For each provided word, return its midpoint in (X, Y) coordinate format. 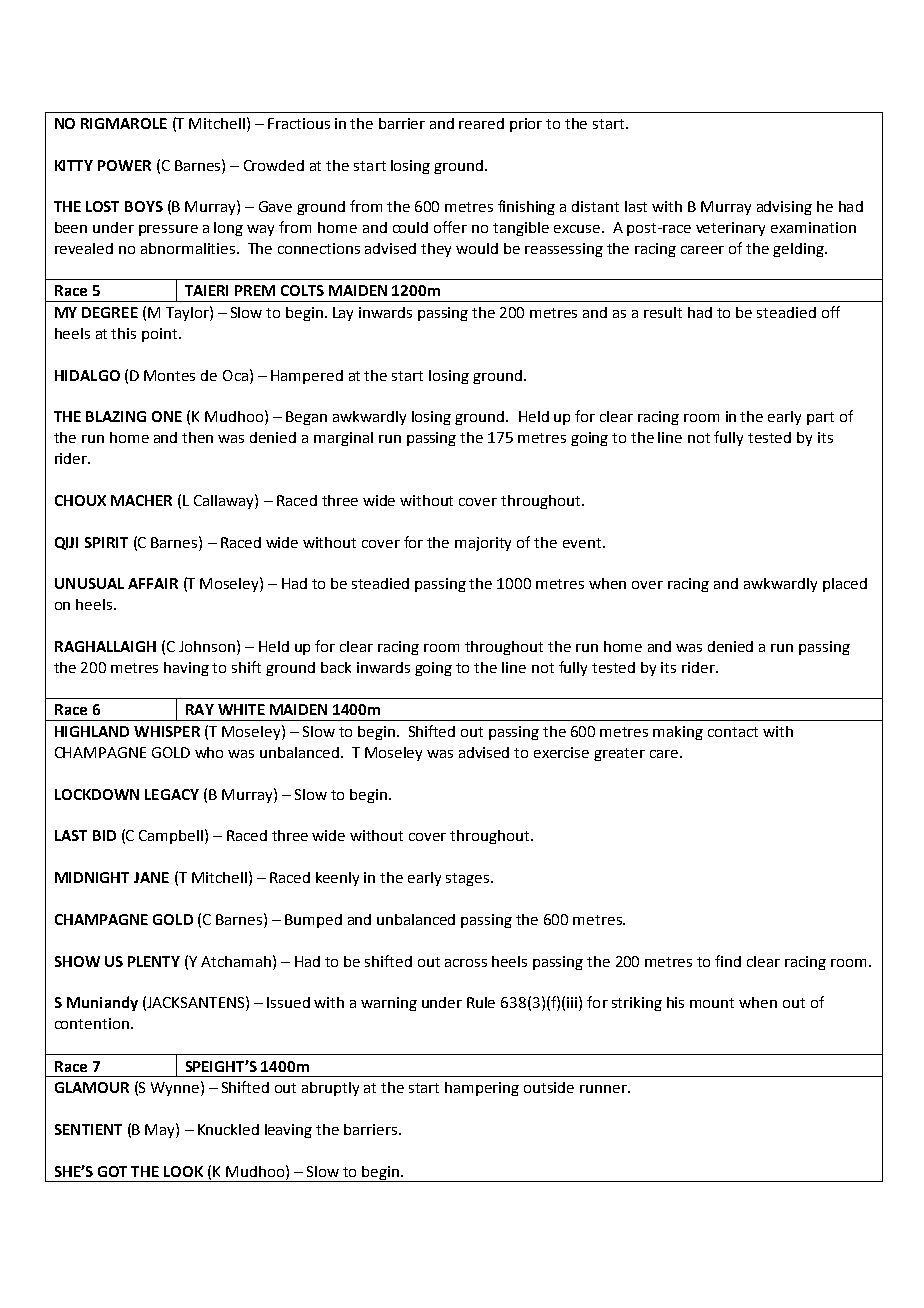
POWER (124, 165)
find (728, 961)
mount (712, 1003)
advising (784, 208)
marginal (343, 439)
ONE (167, 416)
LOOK (183, 1171)
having (186, 669)
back (336, 667)
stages (469, 879)
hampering (482, 1089)
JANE (151, 877)
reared (481, 123)
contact (733, 732)
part (820, 418)
